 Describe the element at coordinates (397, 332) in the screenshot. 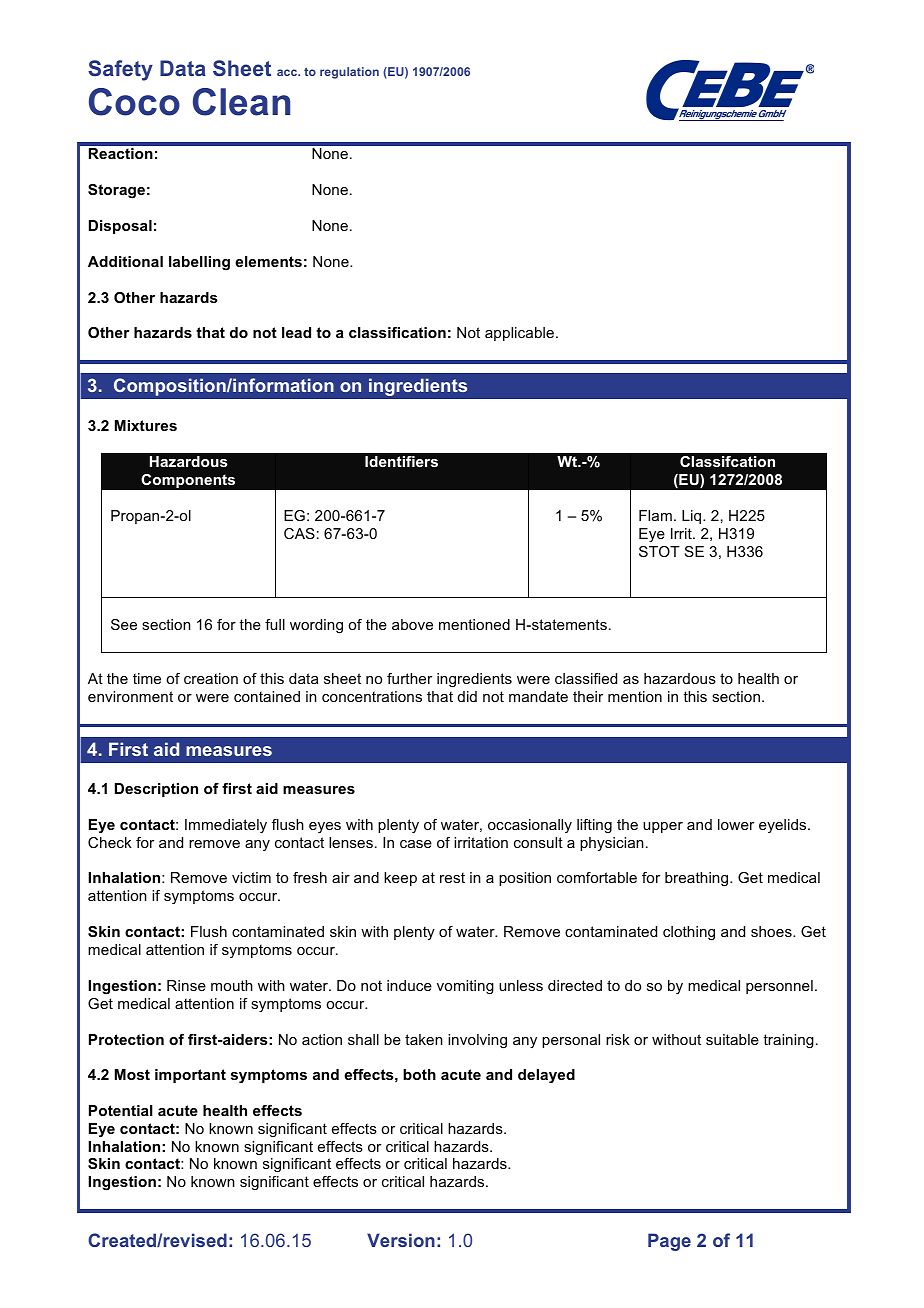

I see `classification` at that location.
